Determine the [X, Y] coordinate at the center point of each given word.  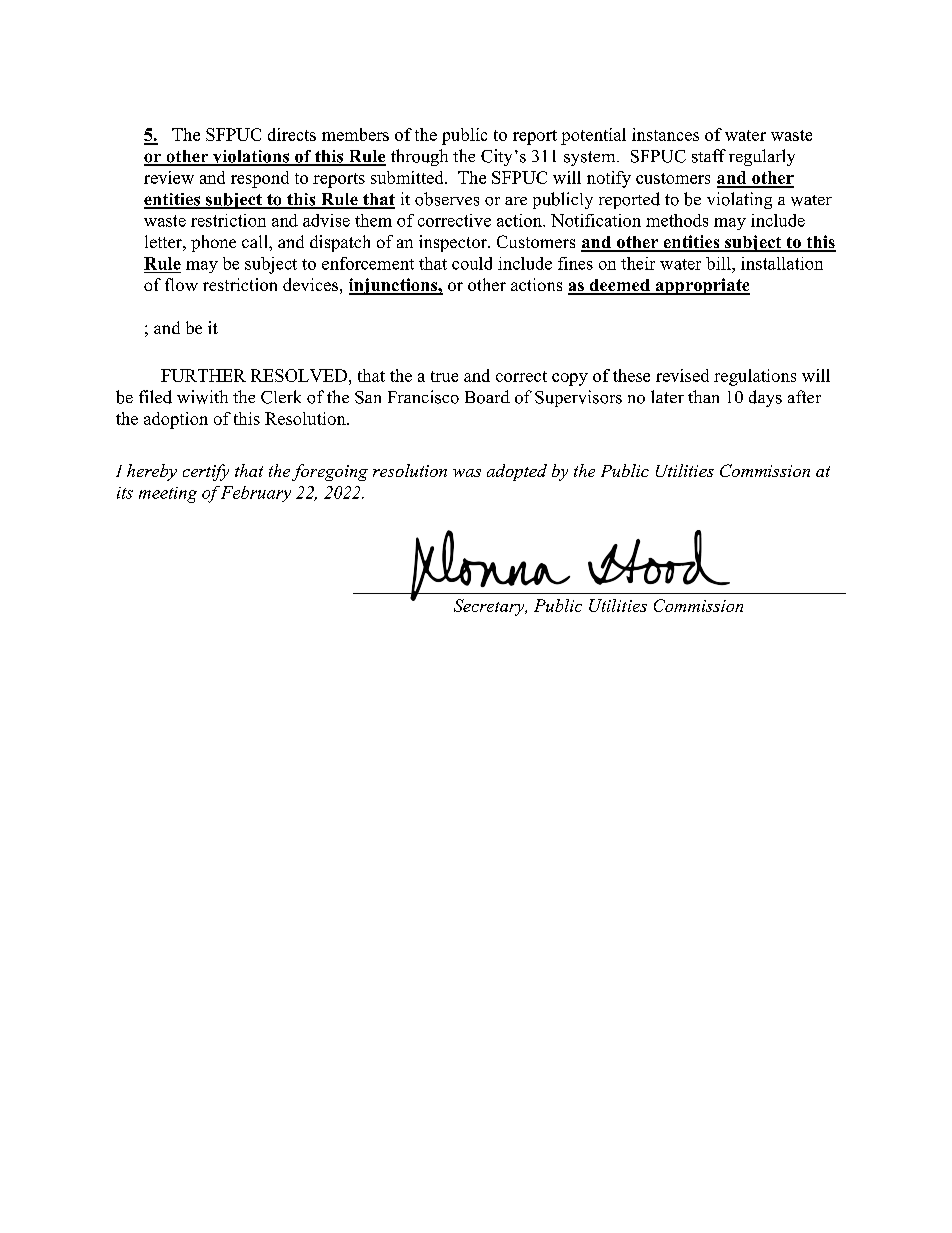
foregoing [330, 472]
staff [709, 156]
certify [206, 472]
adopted [517, 472]
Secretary [490, 607]
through [419, 157]
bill [719, 263]
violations [251, 157]
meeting [168, 495]
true [444, 376]
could [472, 263]
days [765, 398]
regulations [755, 377]
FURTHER [203, 375]
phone [213, 243]
